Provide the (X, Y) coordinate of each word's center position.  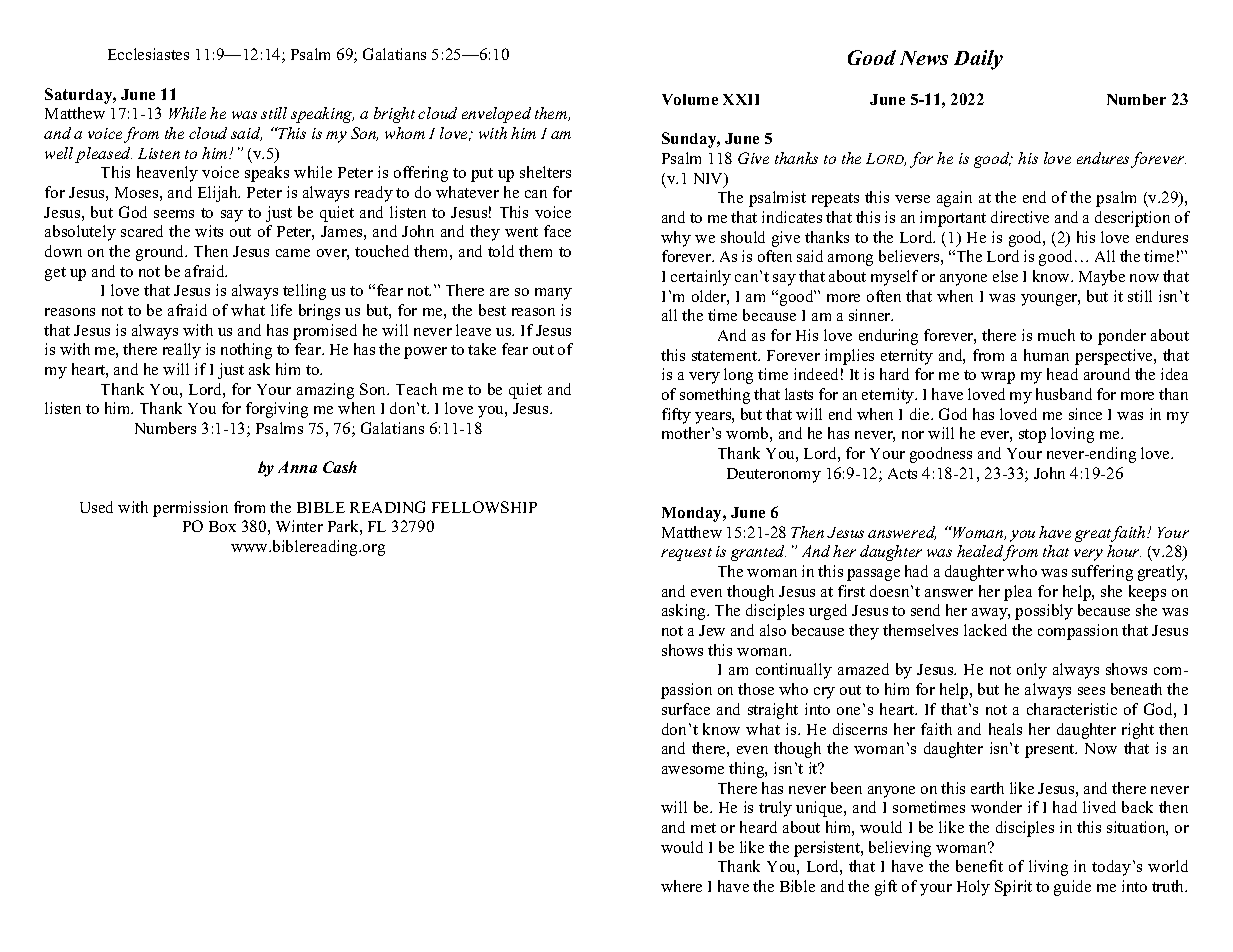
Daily (978, 60)
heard (758, 827)
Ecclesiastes (148, 54)
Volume (690, 99)
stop (1032, 436)
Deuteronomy (774, 475)
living (1048, 868)
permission (190, 509)
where (681, 886)
